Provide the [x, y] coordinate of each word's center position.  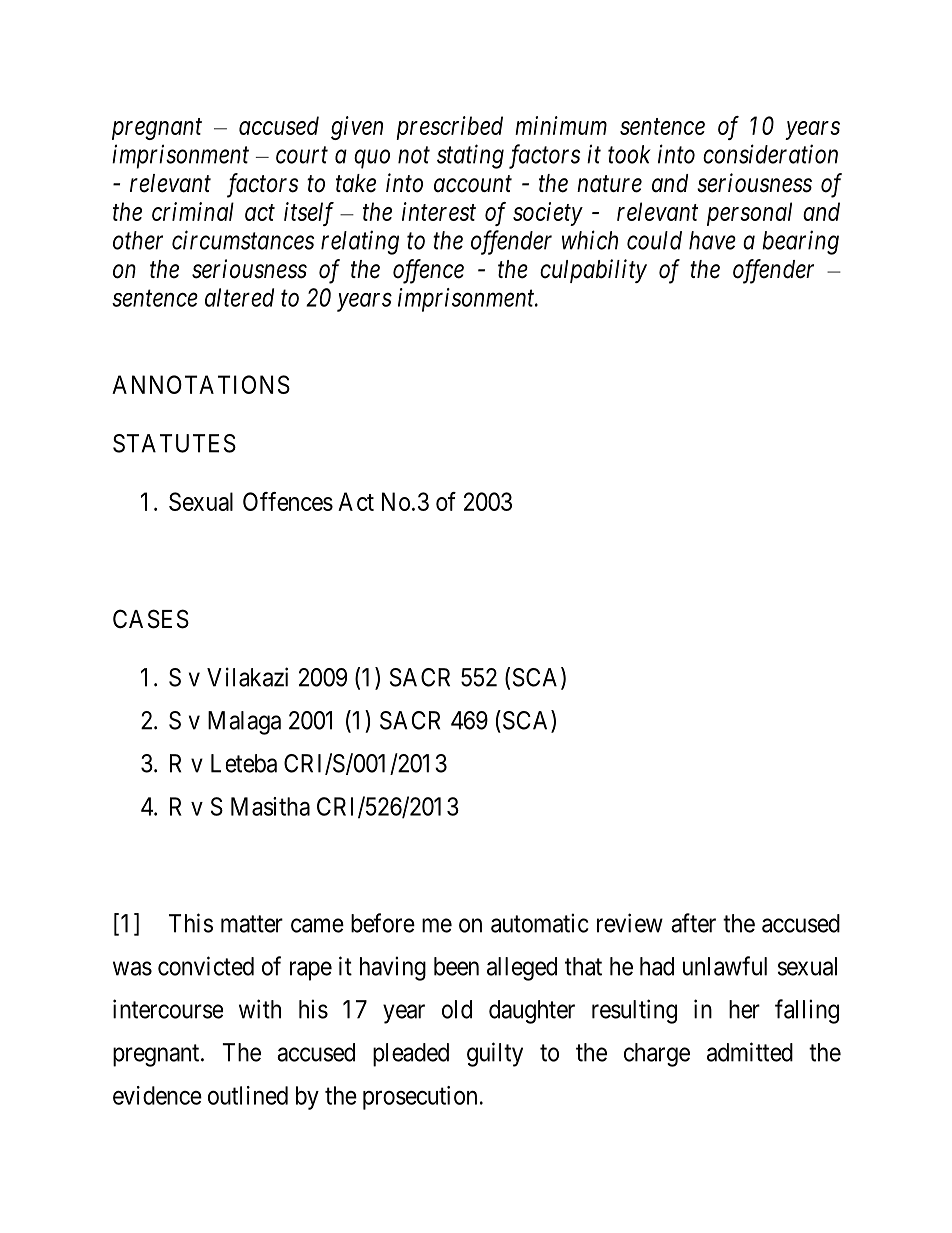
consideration [770, 154]
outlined [248, 1095]
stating [470, 157]
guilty [495, 1054]
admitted [750, 1052]
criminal [193, 211]
